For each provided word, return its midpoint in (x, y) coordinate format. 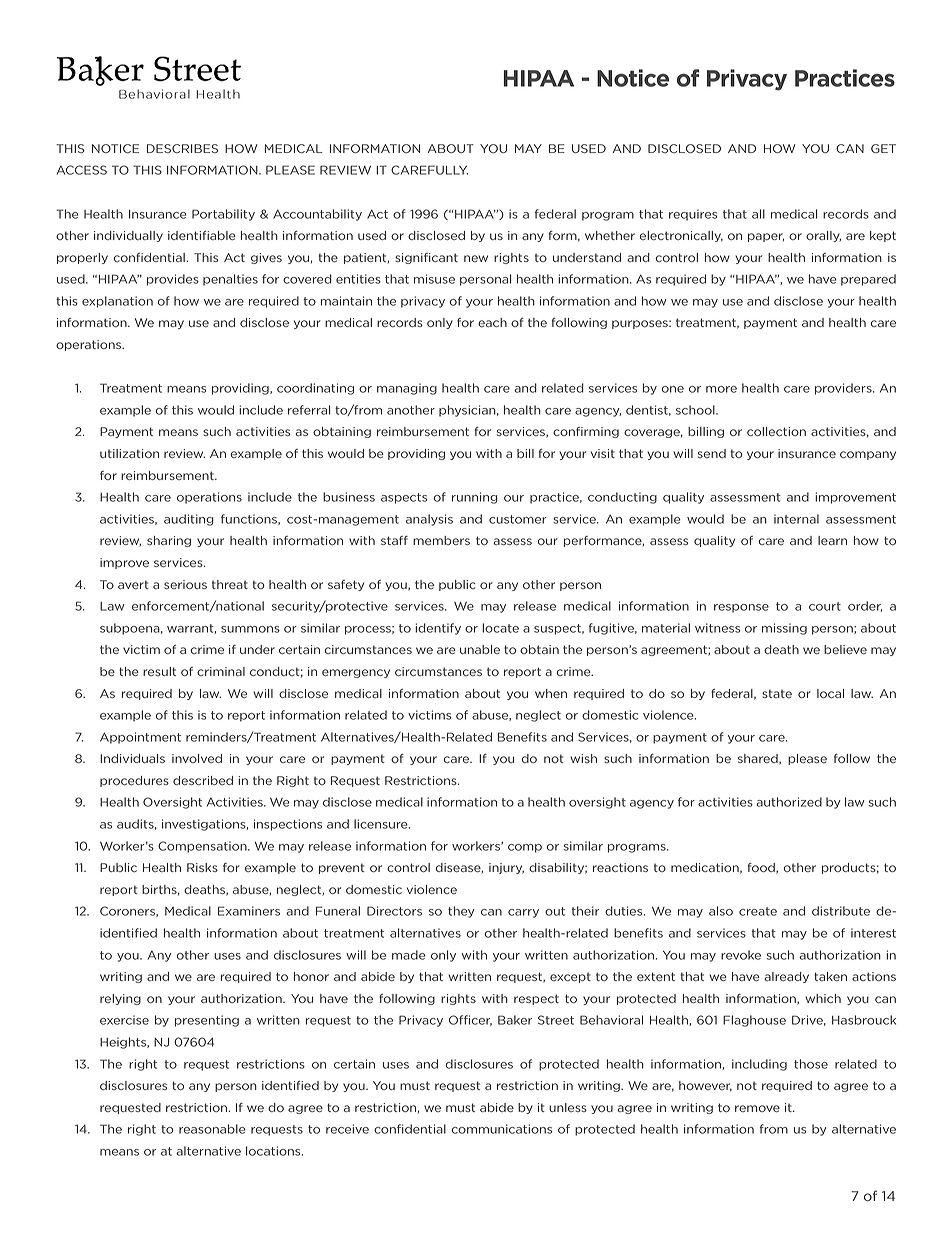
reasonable (212, 1129)
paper (766, 237)
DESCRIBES (182, 148)
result (159, 671)
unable (480, 649)
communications (502, 1129)
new (476, 258)
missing (784, 629)
